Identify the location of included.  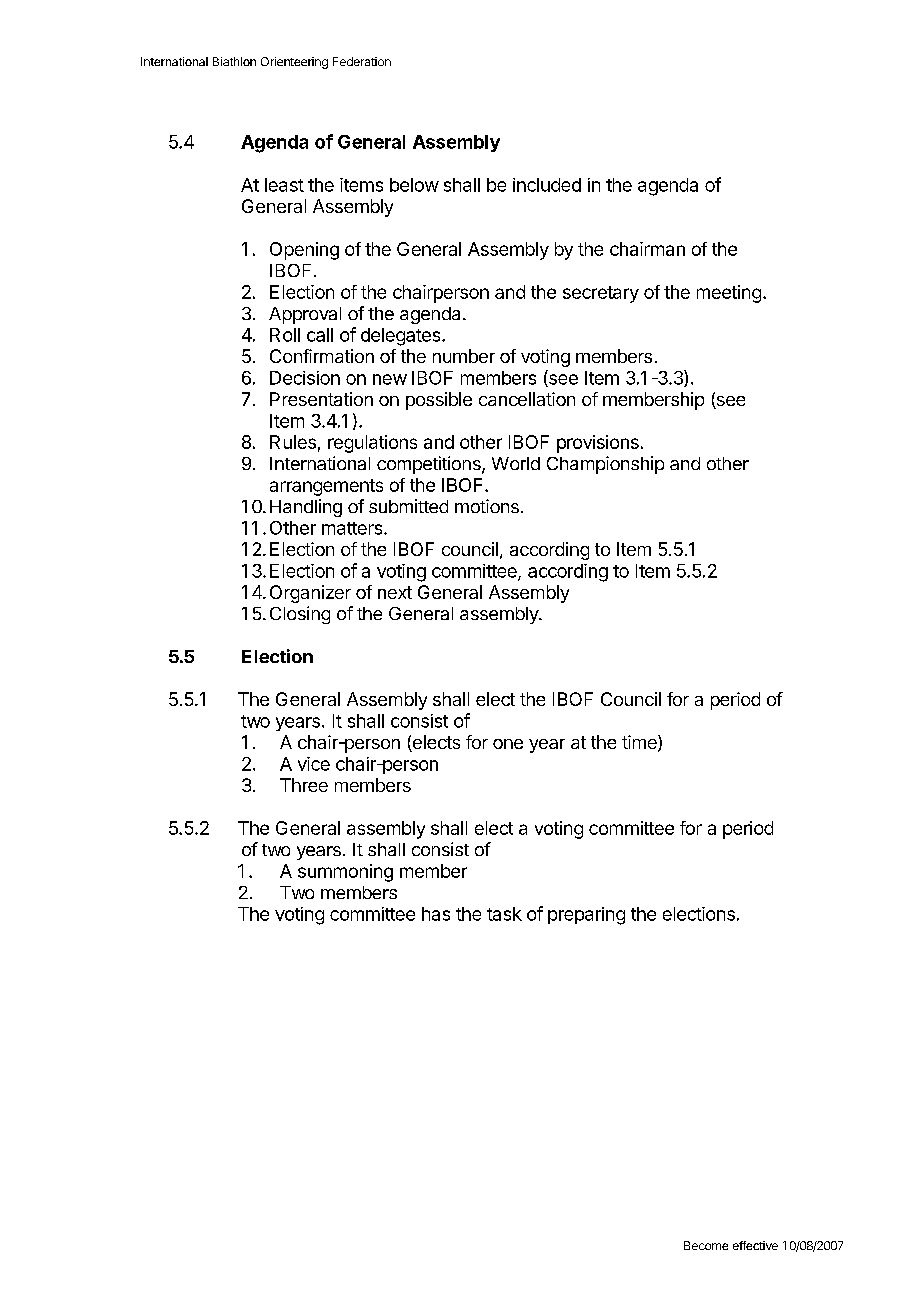
(547, 185).
